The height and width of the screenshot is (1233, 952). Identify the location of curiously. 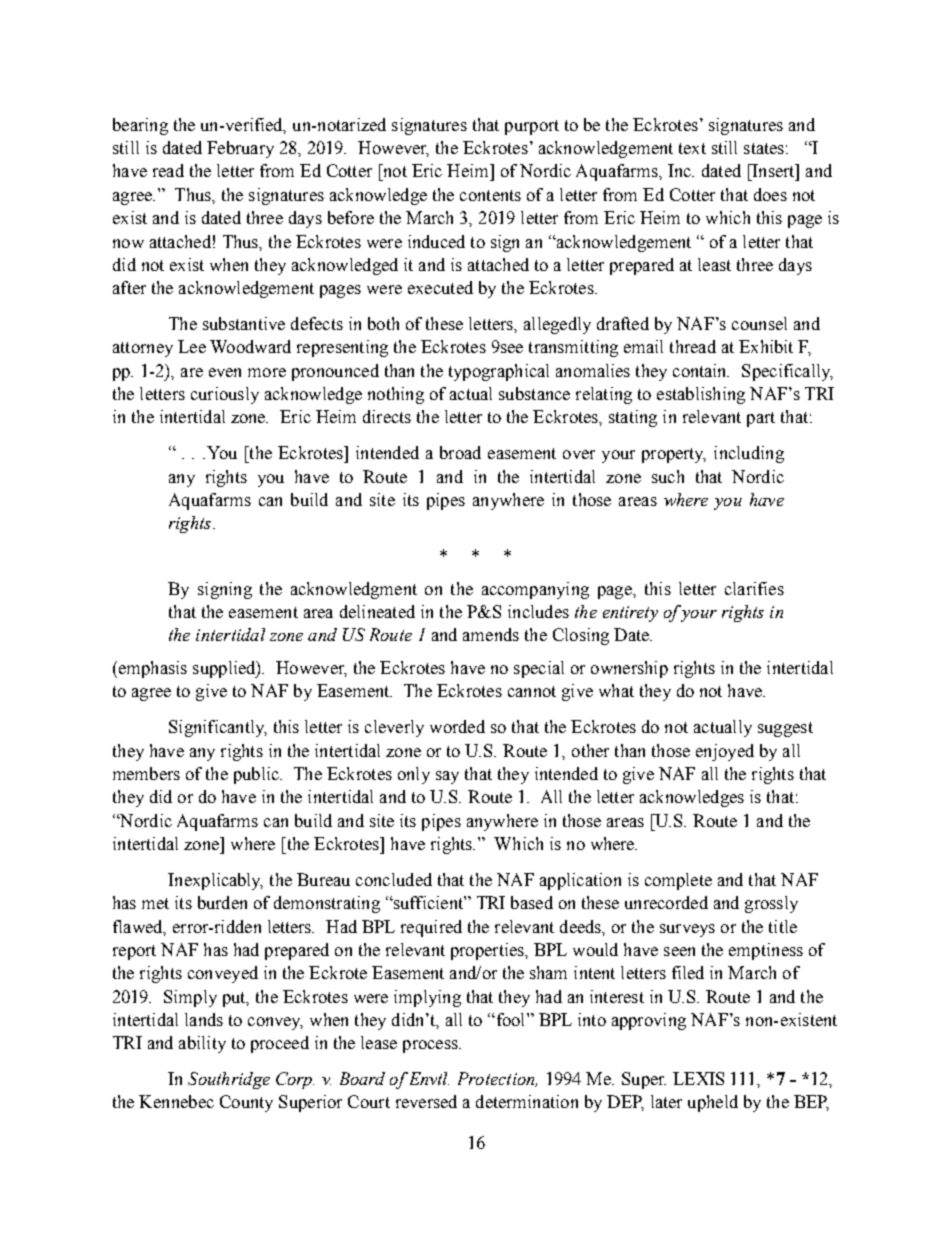
(225, 395).
